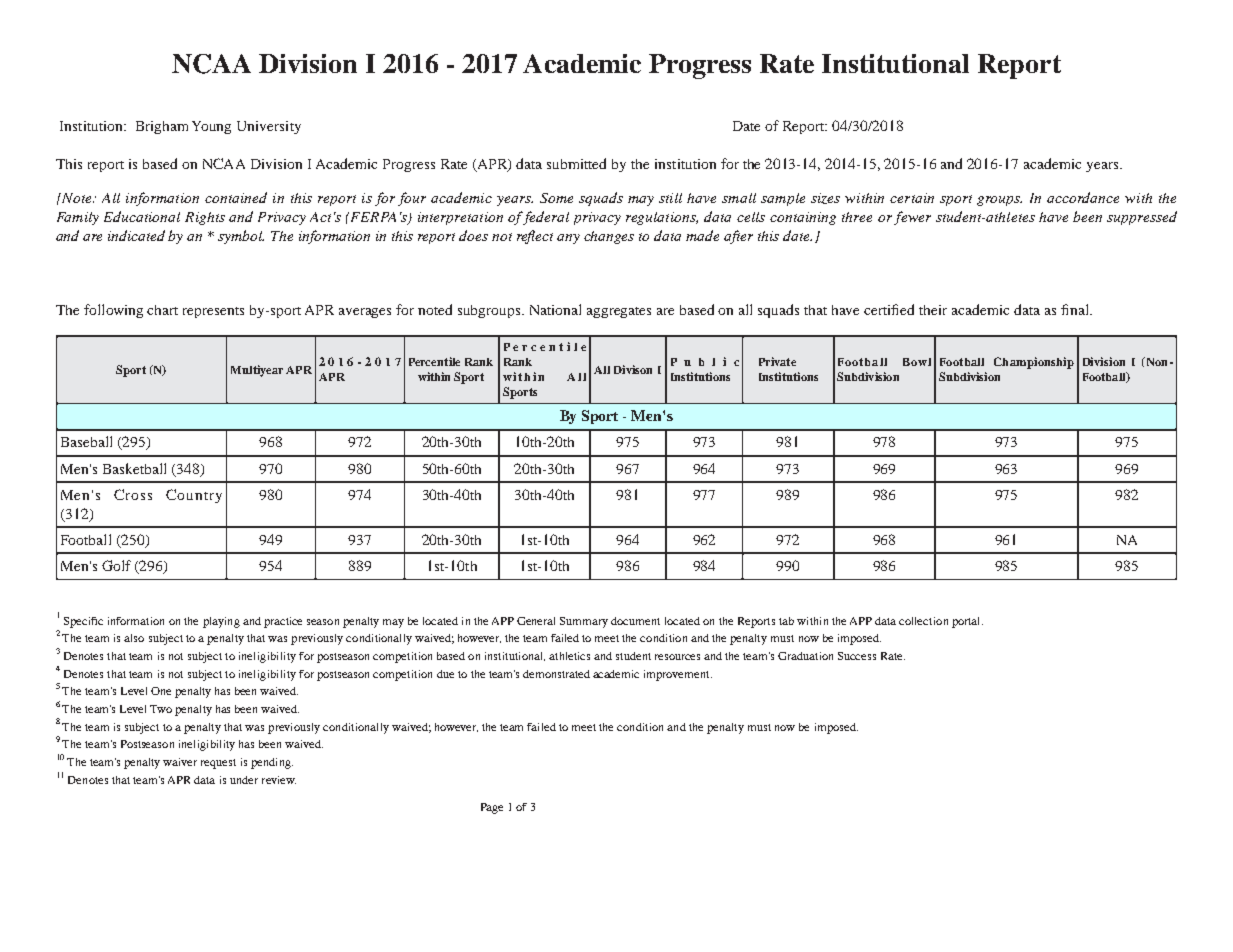 The width and height of the document is (1233, 952). What do you see at coordinates (492, 808) in the document?
I see `Page` at bounding box center [492, 808].
